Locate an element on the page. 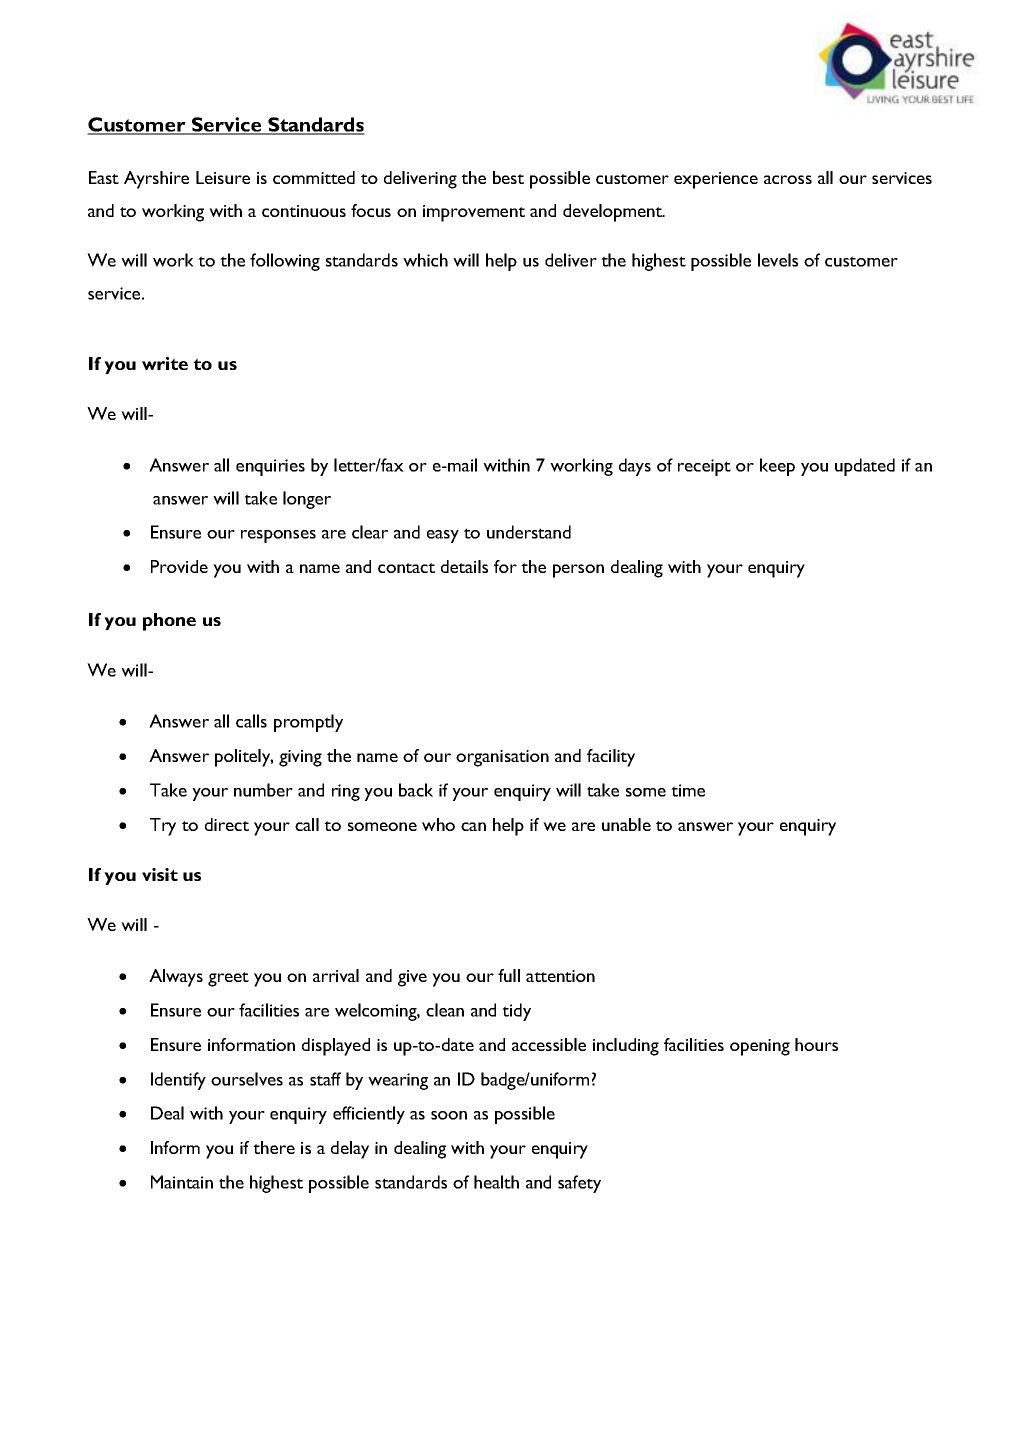 This page has width=1023, height=1447. organisation is located at coordinates (502, 758).
